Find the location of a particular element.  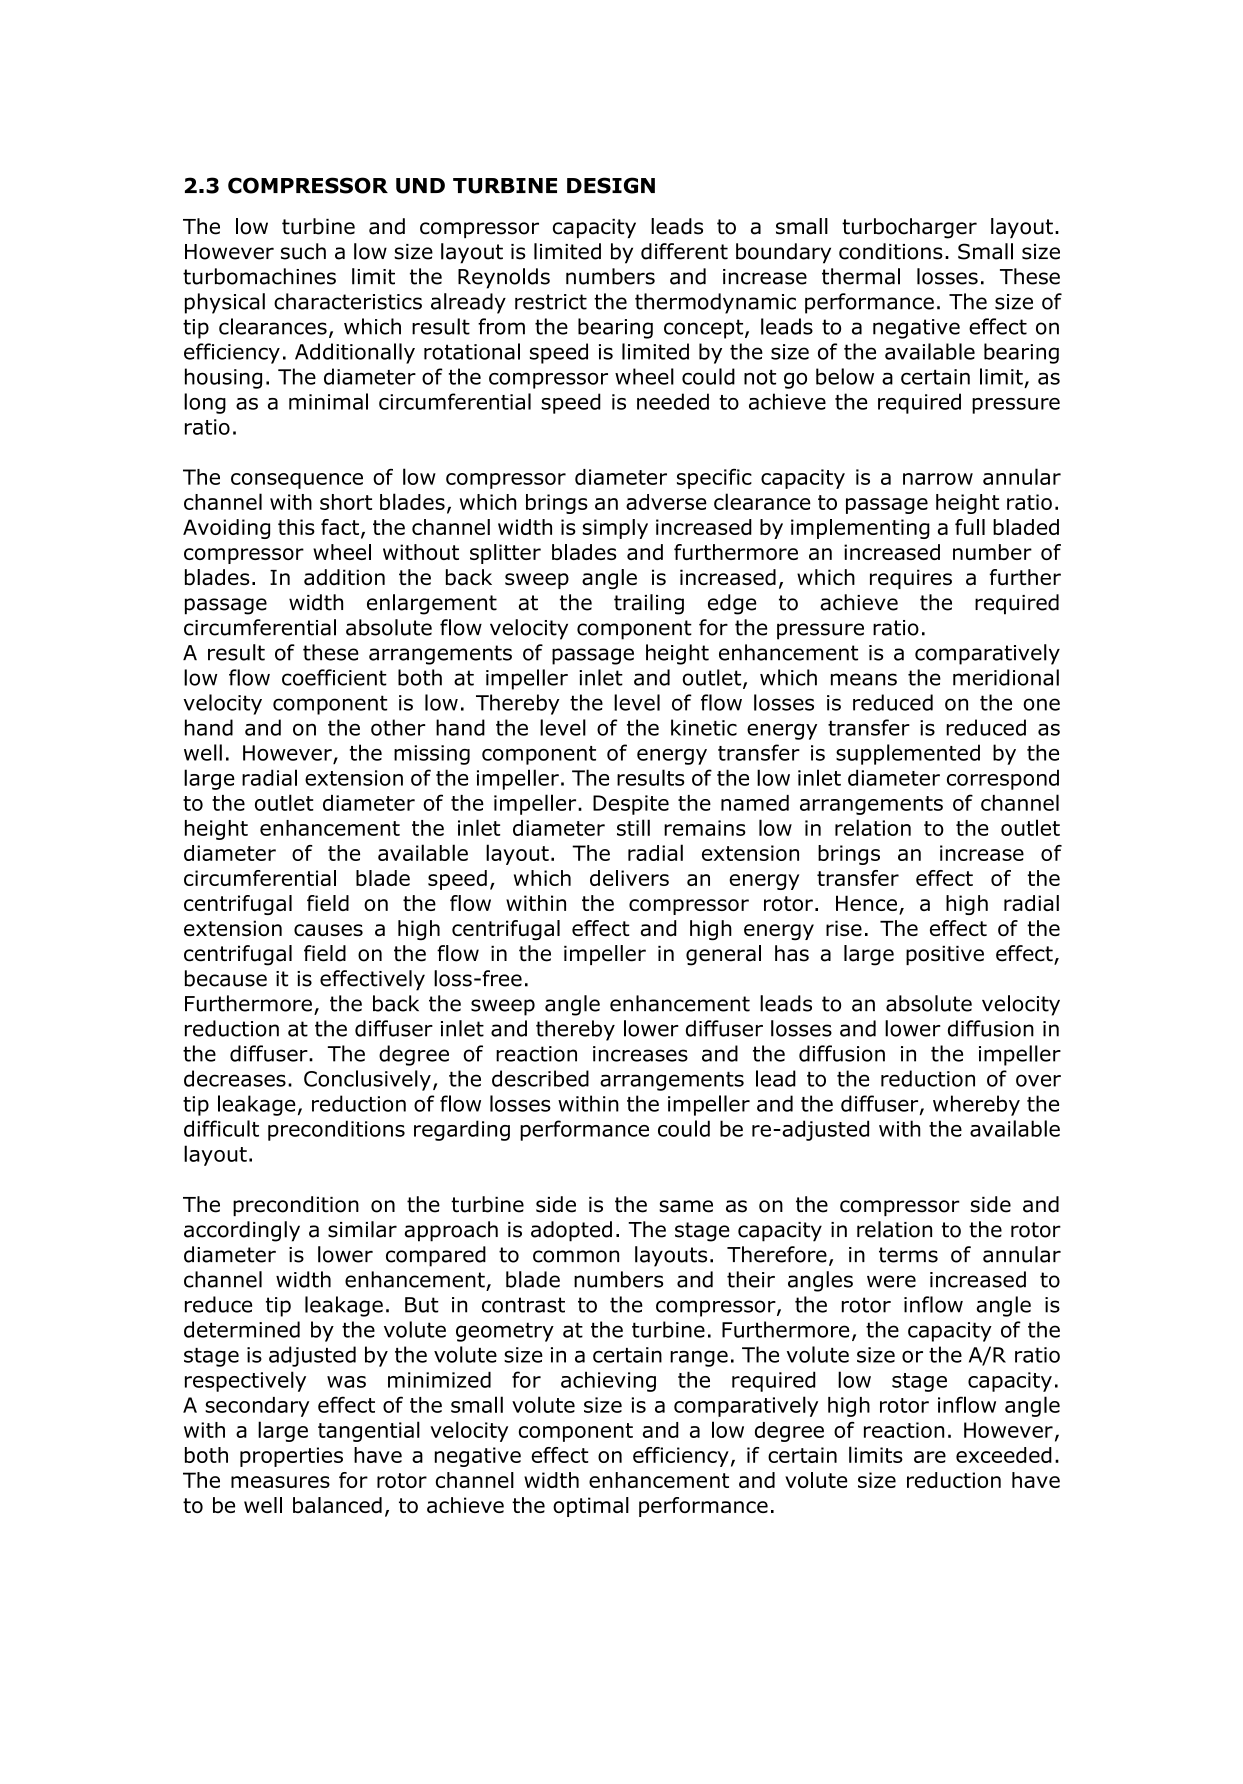

whereby is located at coordinates (976, 1105).
